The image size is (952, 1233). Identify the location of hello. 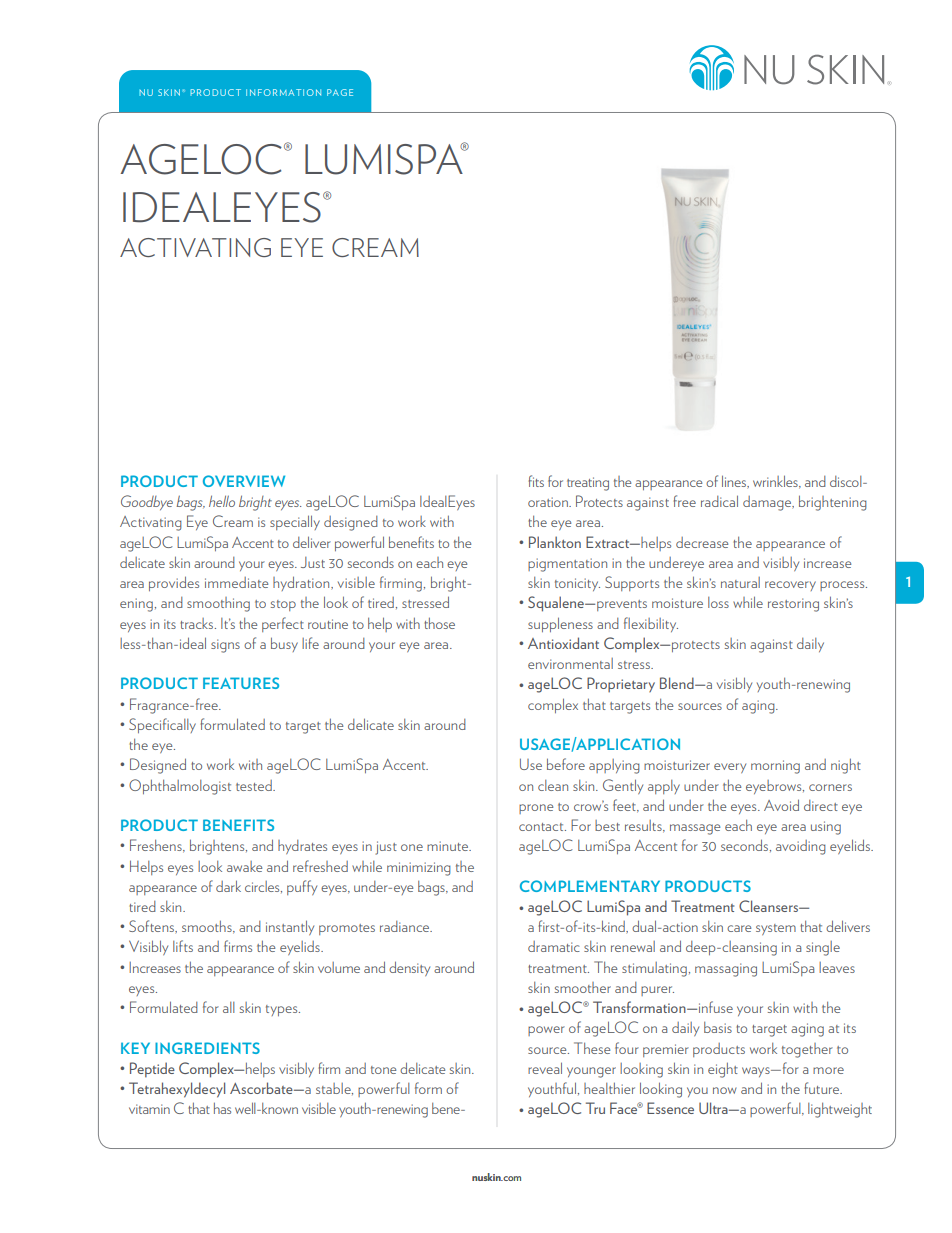
(222, 501).
